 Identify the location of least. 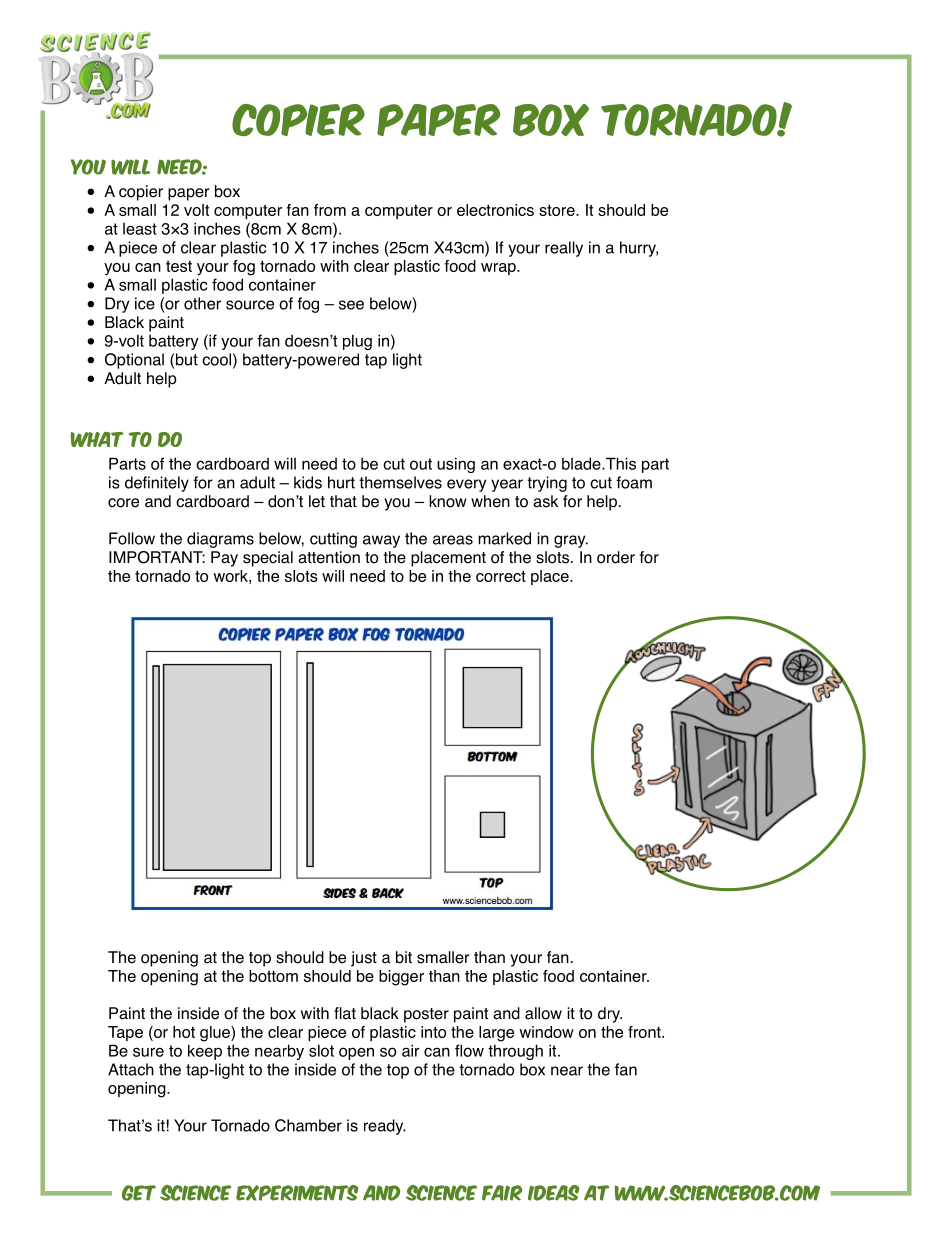
(140, 229).
